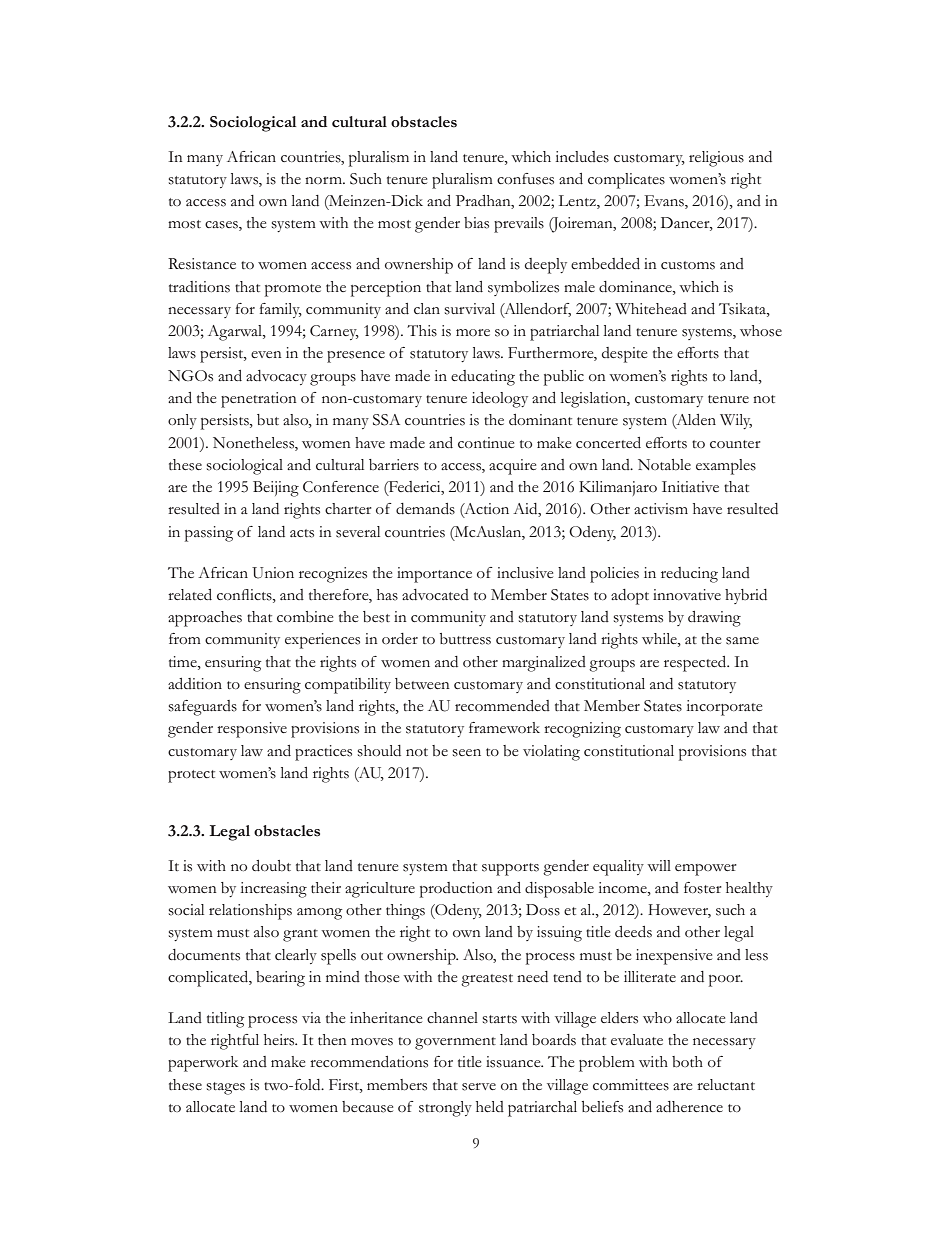  Describe the element at coordinates (226, 1088) in the image. I see `stages` at that location.
